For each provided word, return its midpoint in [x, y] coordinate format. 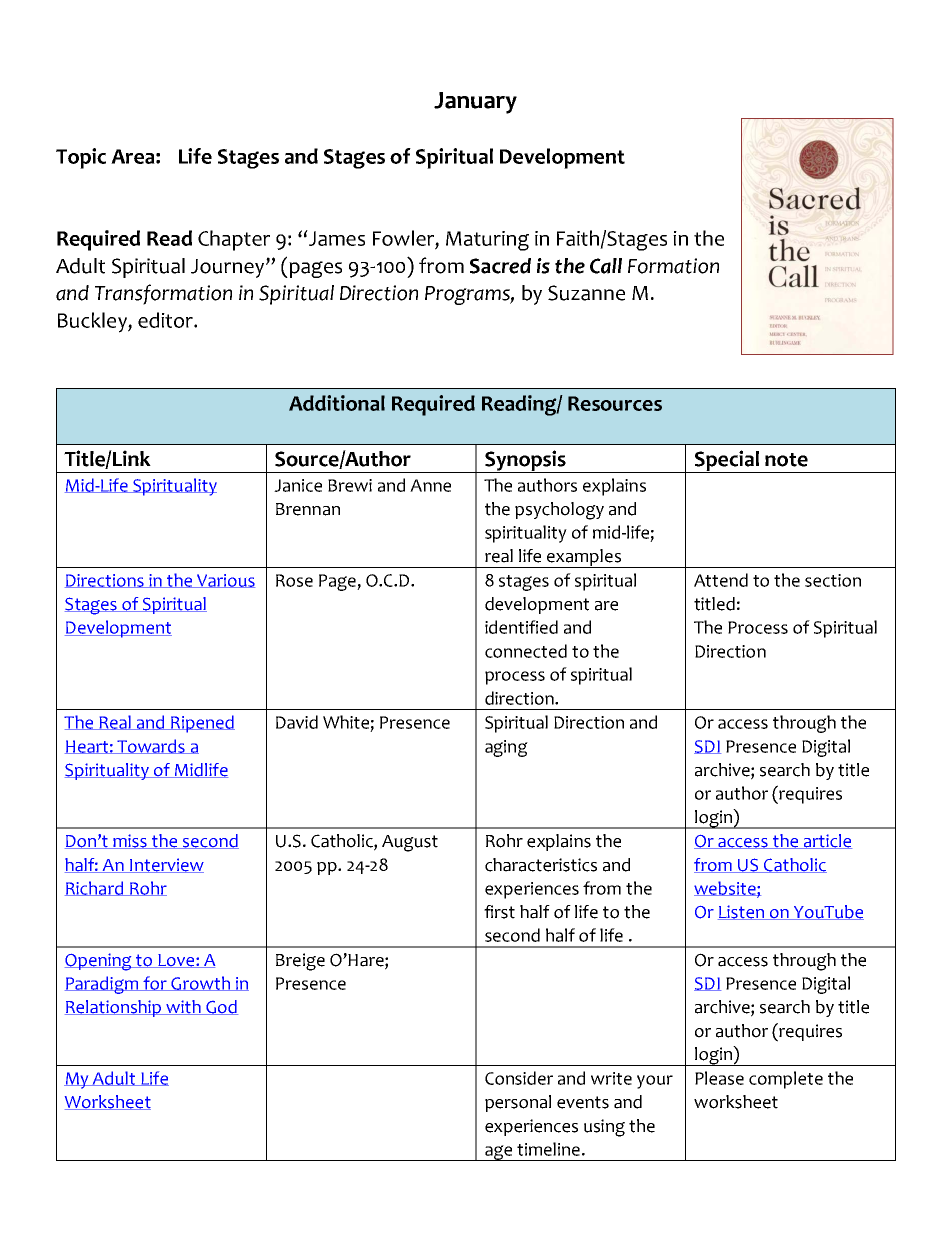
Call [606, 266]
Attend [721, 580]
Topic [81, 158]
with [183, 1007]
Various [225, 581]
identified [521, 627]
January [475, 103]
